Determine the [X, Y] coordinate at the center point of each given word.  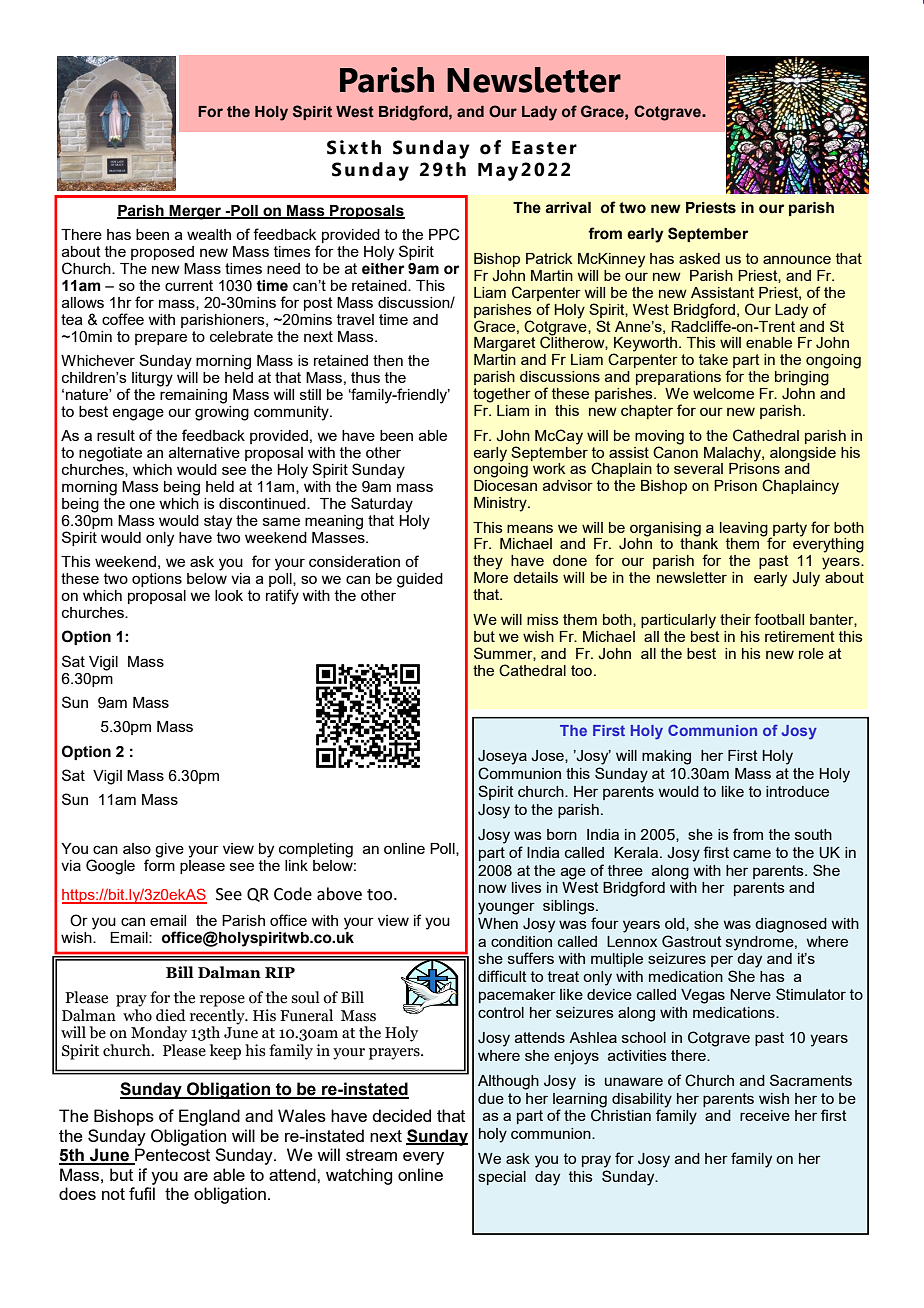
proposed [162, 253]
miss [543, 619]
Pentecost [171, 1156]
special [502, 1178]
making [666, 757]
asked [699, 258]
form [159, 864]
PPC [444, 234]
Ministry [501, 504]
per [722, 961]
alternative [204, 452]
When [498, 923]
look [229, 595]
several [698, 468]
